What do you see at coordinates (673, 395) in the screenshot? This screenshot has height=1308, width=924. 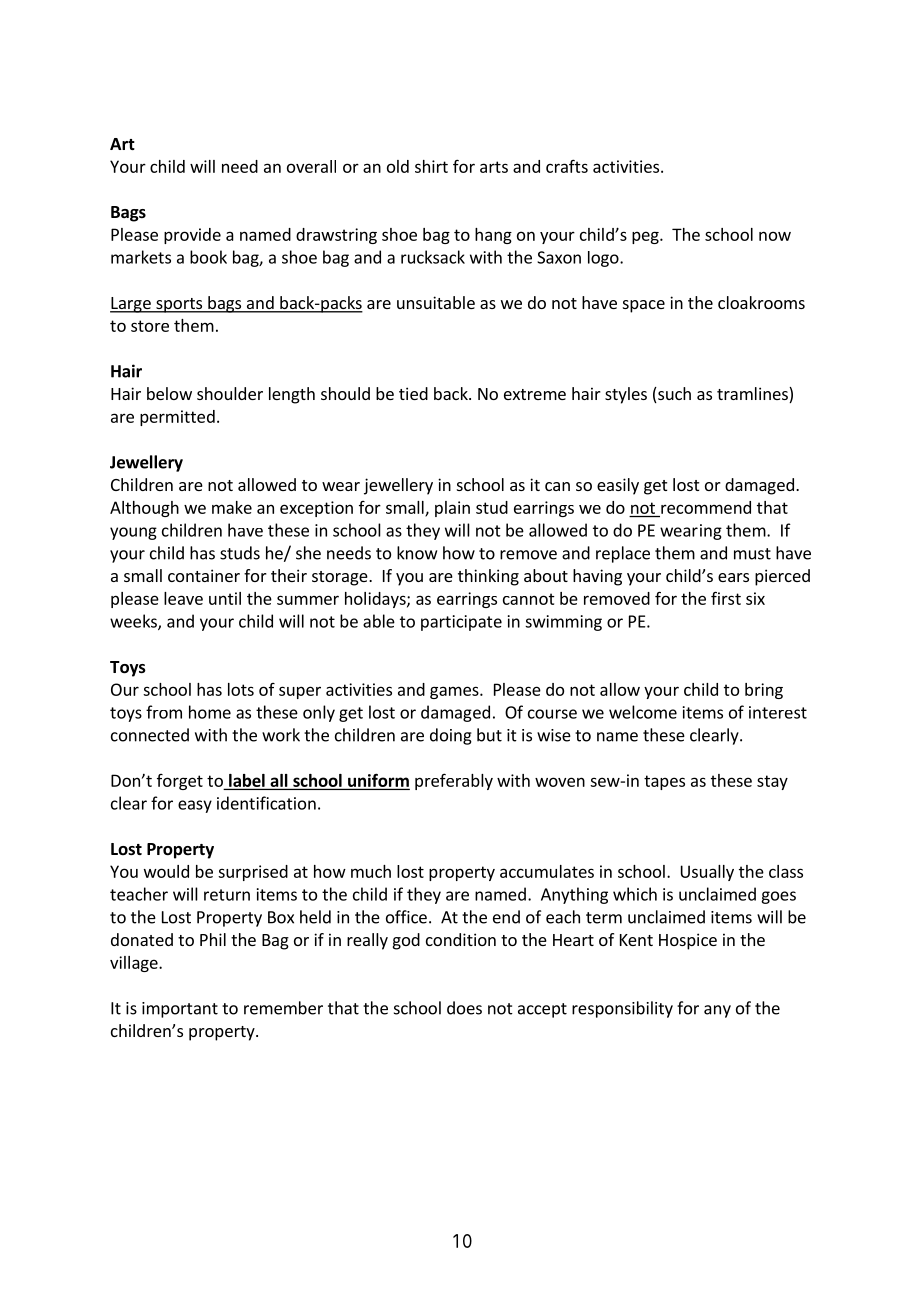 I see `such` at bounding box center [673, 395].
